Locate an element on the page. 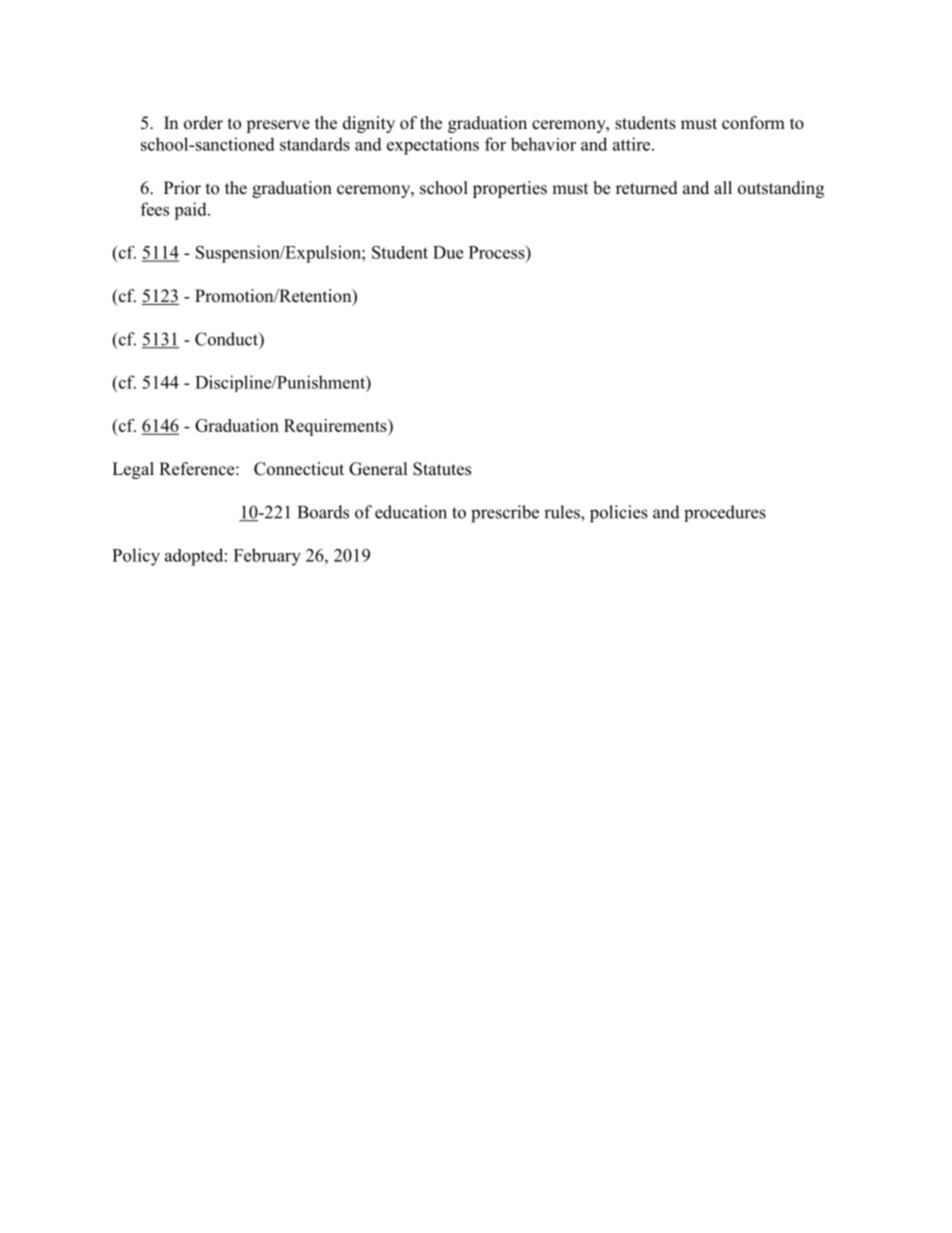 The image size is (952, 1233). Process is located at coordinates (498, 252).
